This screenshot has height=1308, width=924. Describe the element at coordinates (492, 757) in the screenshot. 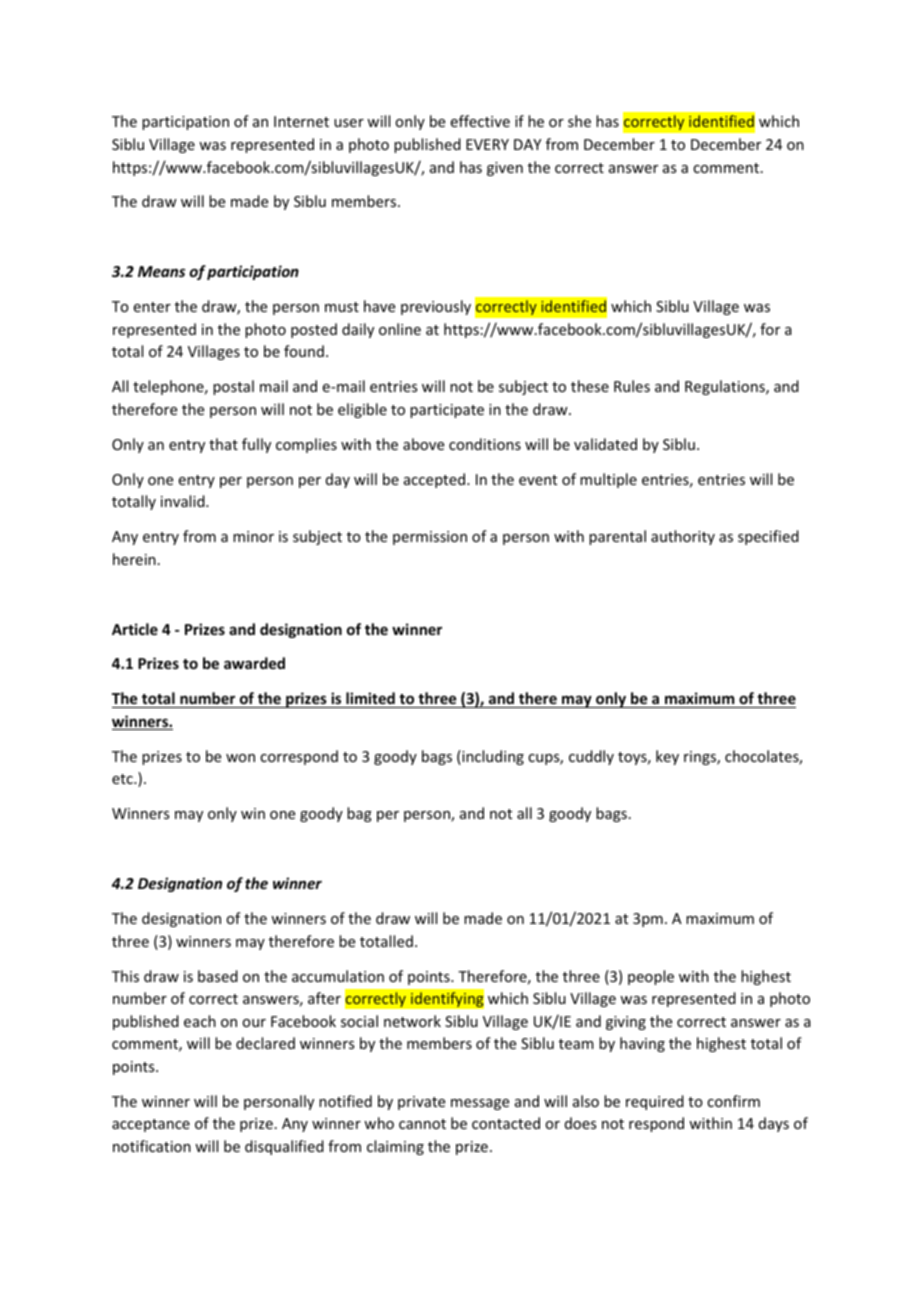

I see `including` at that location.
